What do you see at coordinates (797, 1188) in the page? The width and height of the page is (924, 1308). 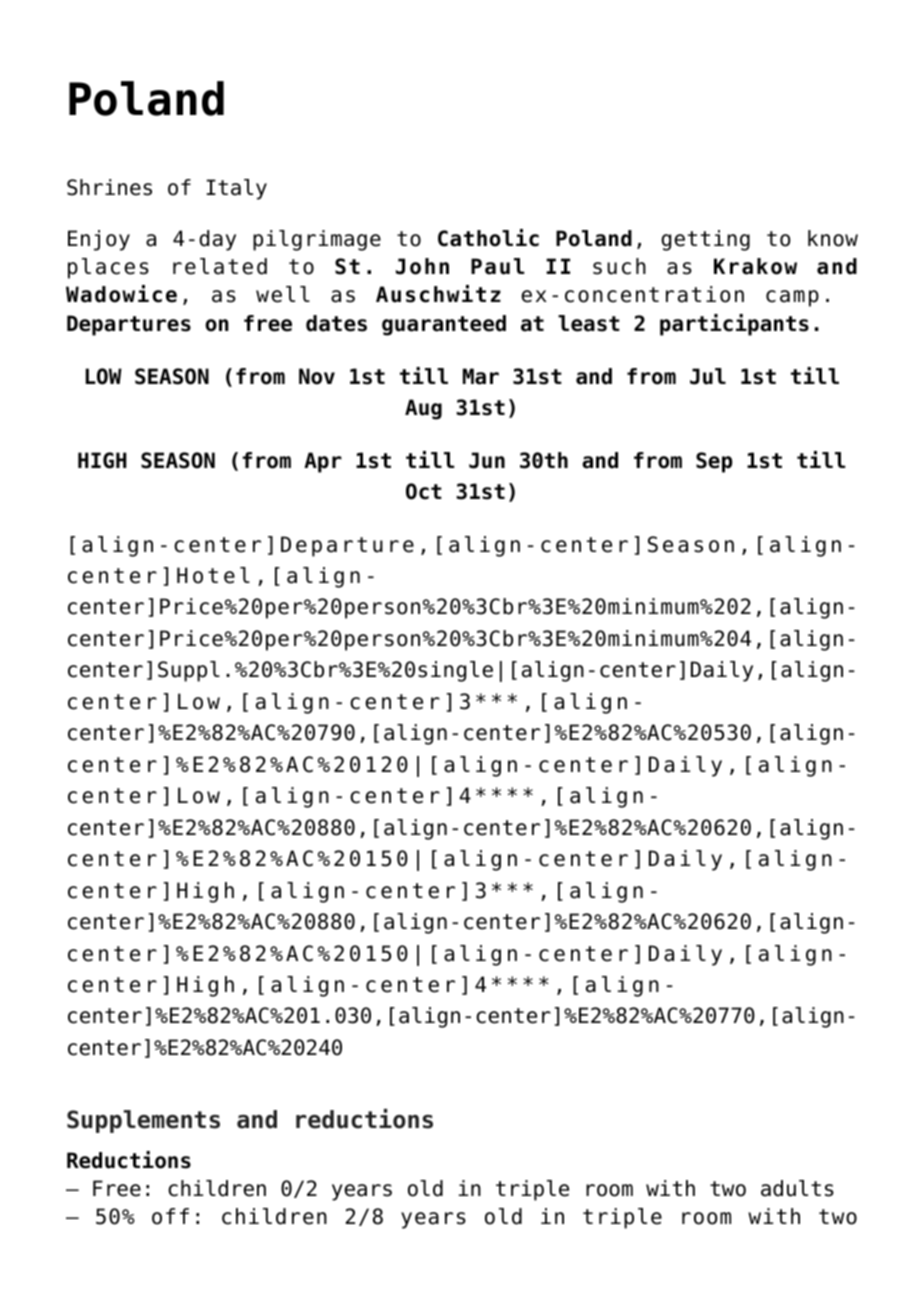 I see `adults` at bounding box center [797, 1188].
